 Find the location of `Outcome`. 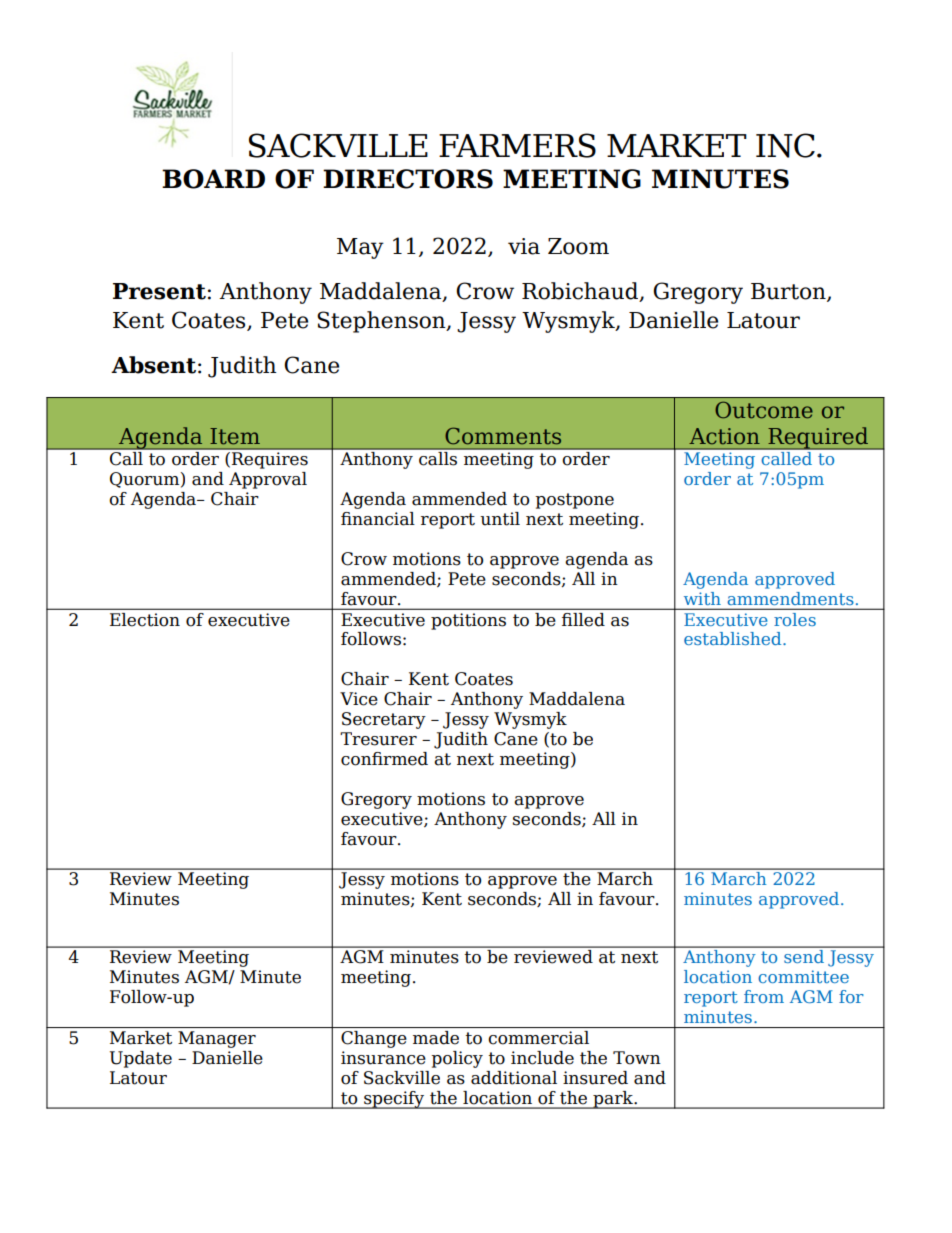

Outcome is located at coordinates (764, 410).
